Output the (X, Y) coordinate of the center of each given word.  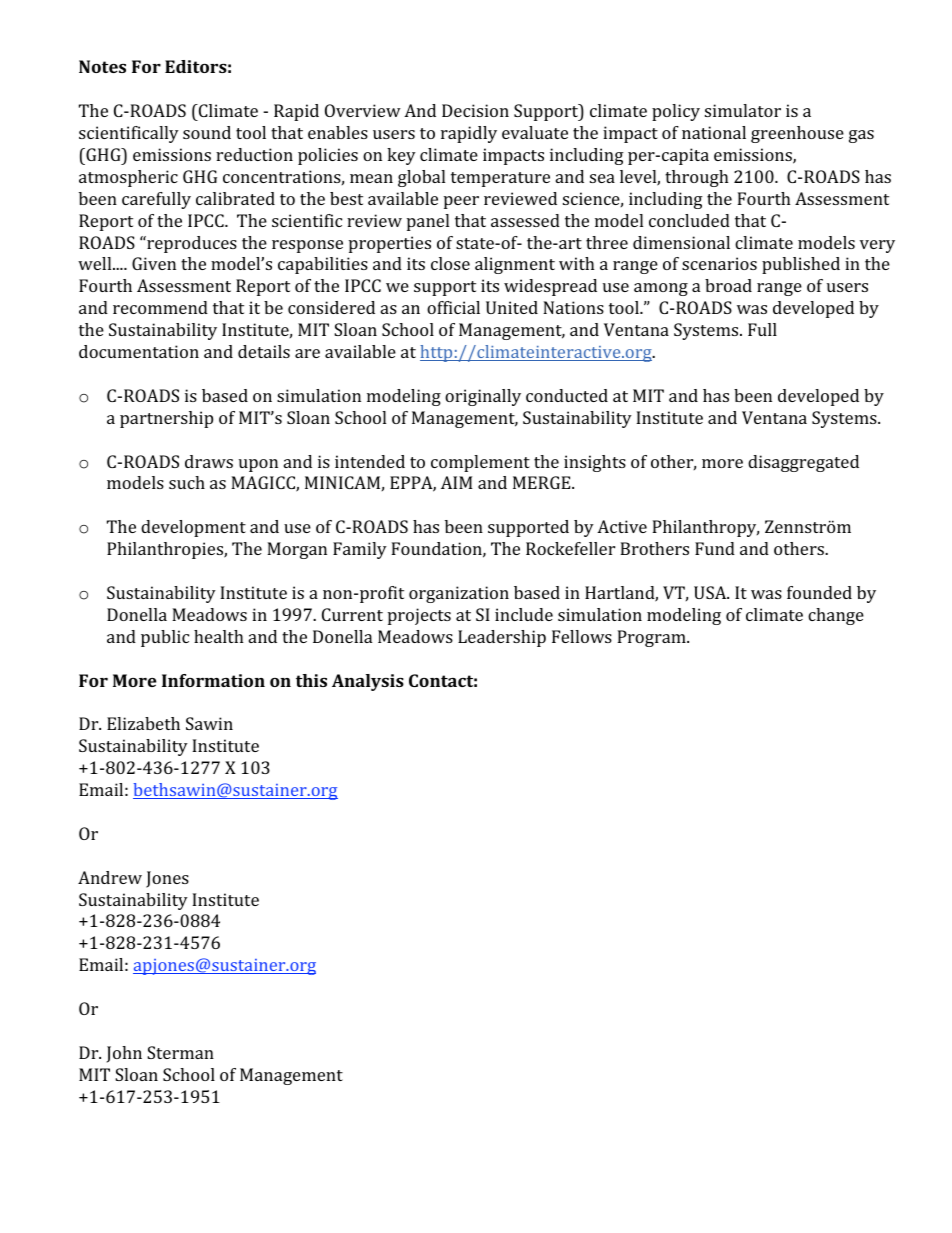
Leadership (502, 638)
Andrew (110, 877)
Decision (475, 110)
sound (207, 132)
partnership (166, 419)
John (124, 1054)
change (836, 616)
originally (483, 397)
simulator (743, 110)
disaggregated (803, 463)
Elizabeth (143, 723)
